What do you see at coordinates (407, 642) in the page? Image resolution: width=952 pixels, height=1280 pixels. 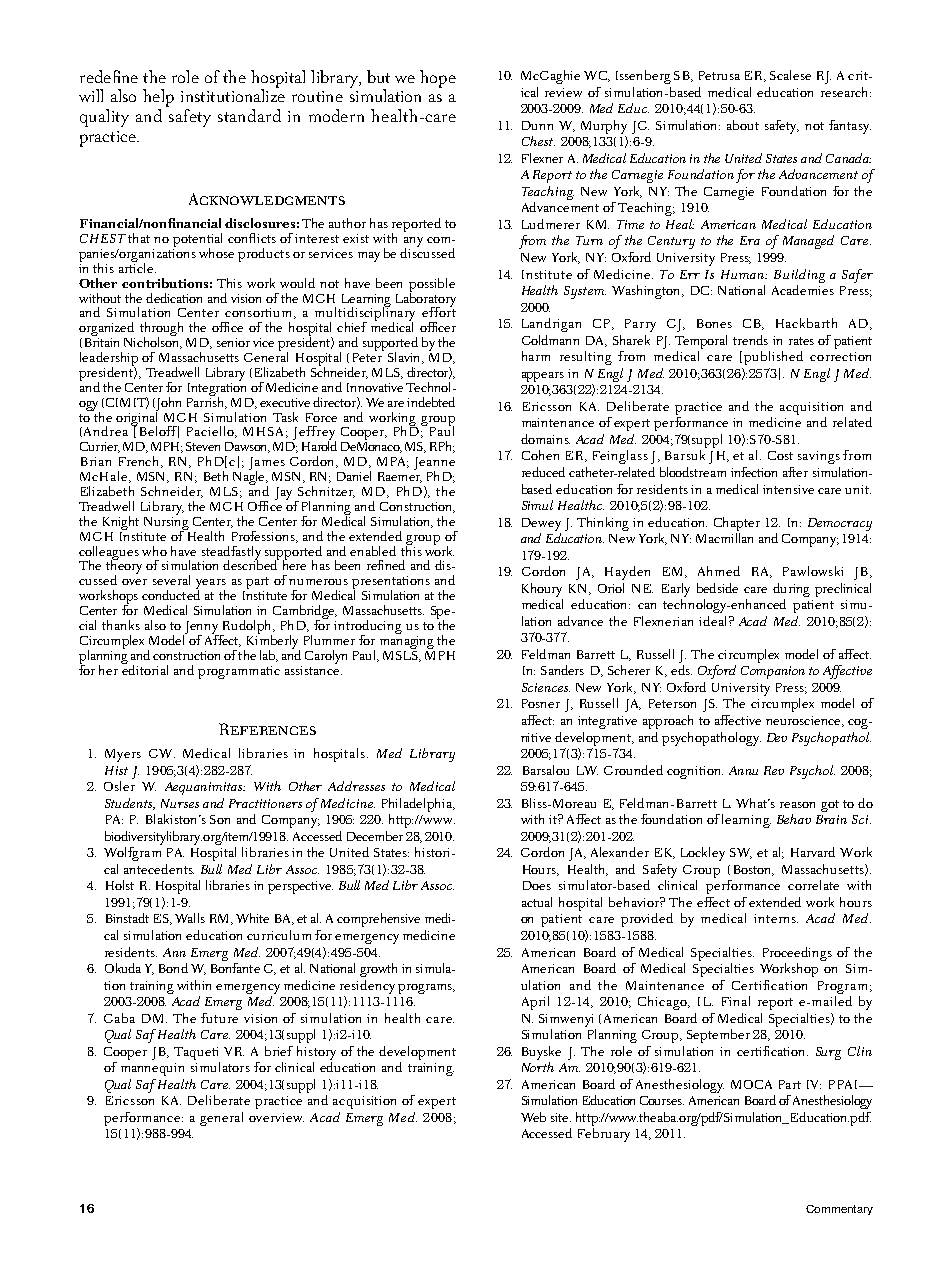 I see `managing` at bounding box center [407, 642].
